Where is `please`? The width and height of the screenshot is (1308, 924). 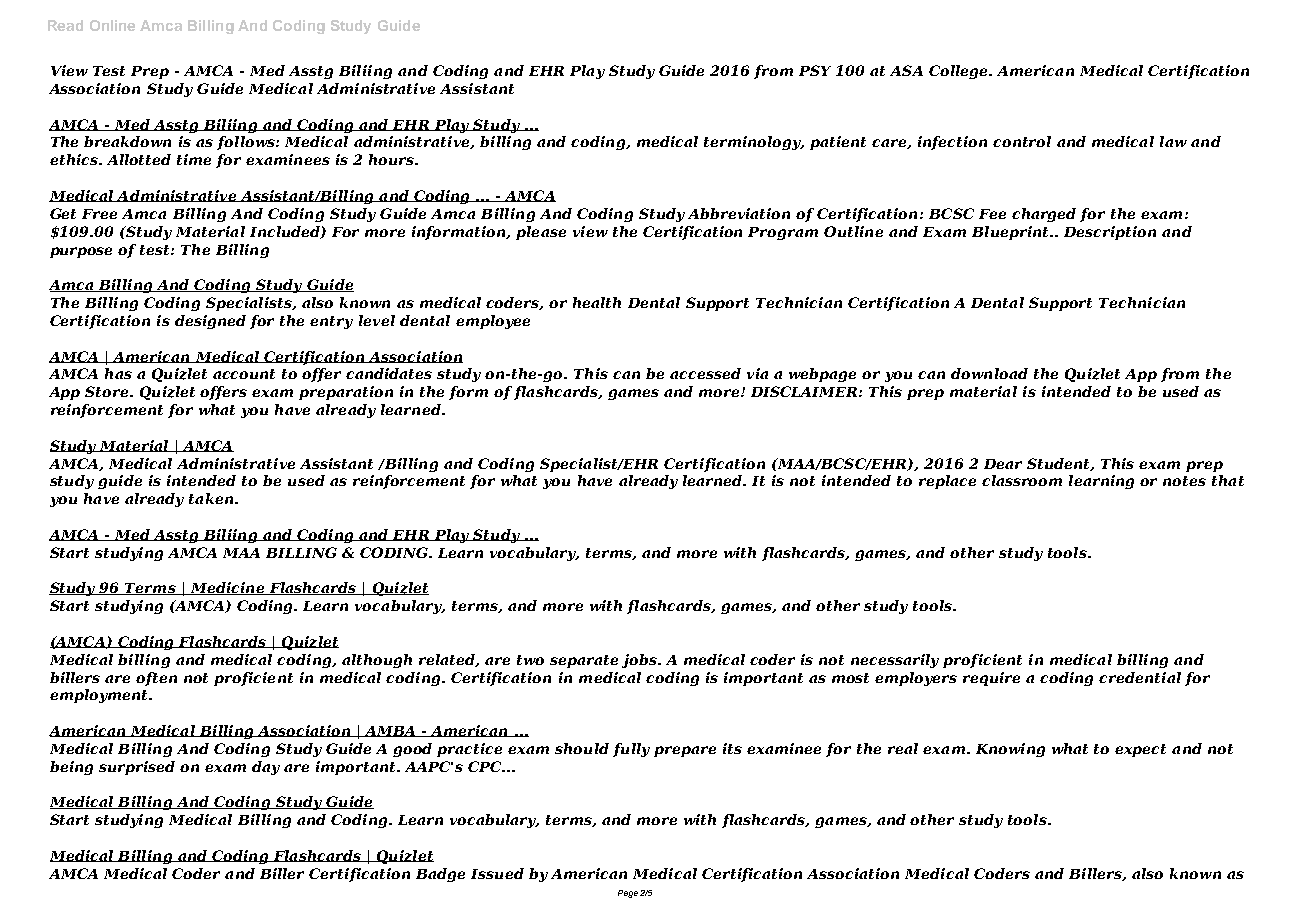 please is located at coordinates (541, 233).
